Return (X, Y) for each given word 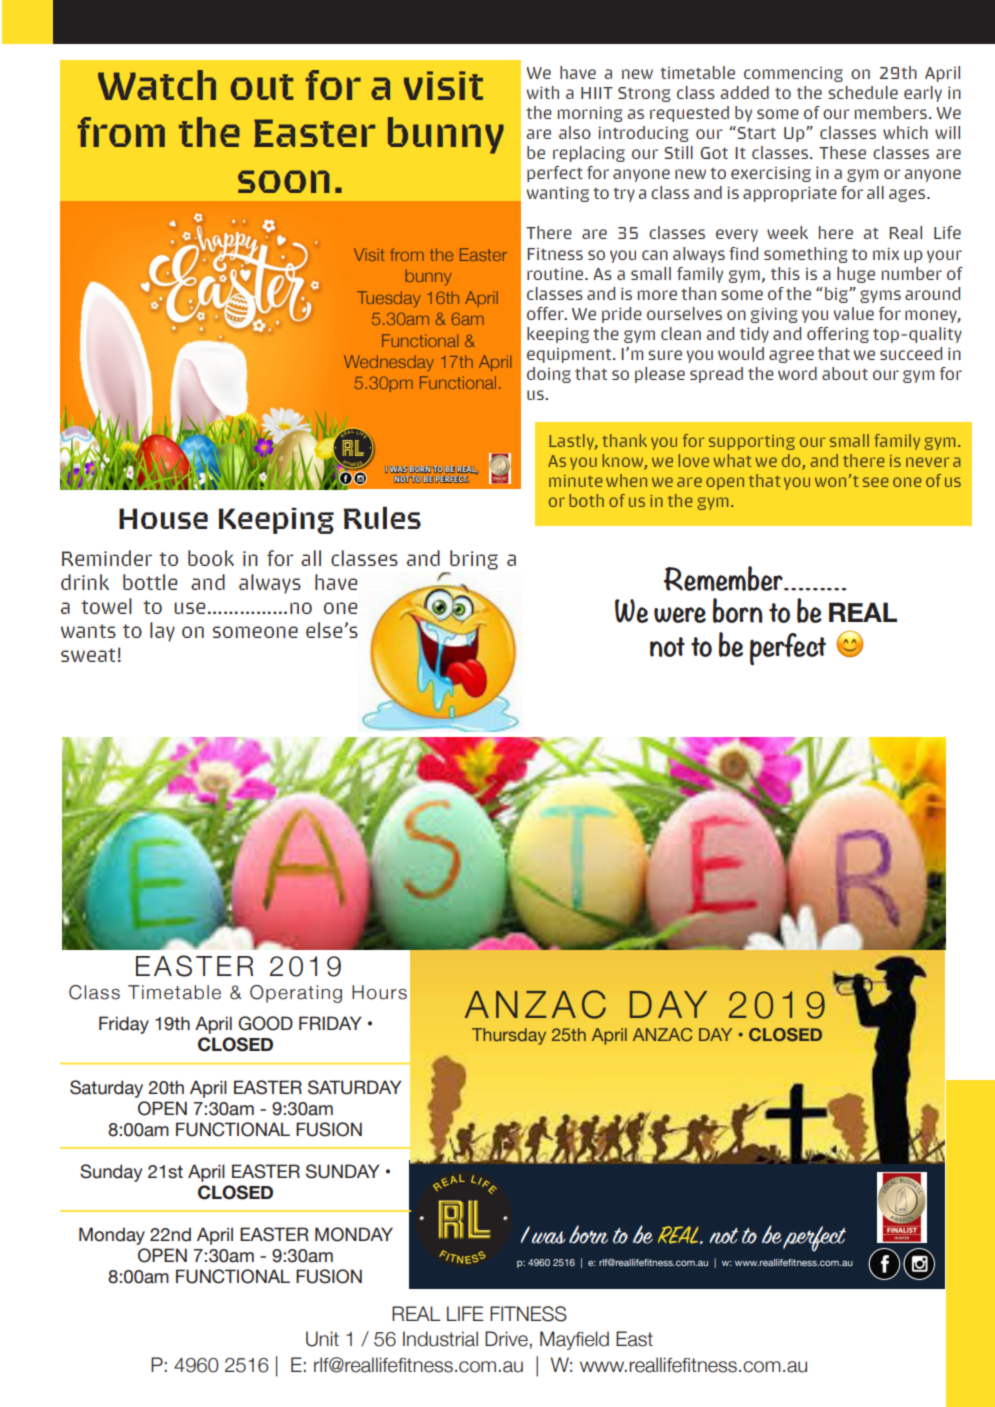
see (875, 482)
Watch (157, 85)
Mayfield (574, 1340)
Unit (322, 1339)
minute (575, 481)
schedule (863, 92)
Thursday (509, 1036)
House (163, 518)
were (680, 615)
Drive (506, 1339)
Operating (296, 994)
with (543, 92)
